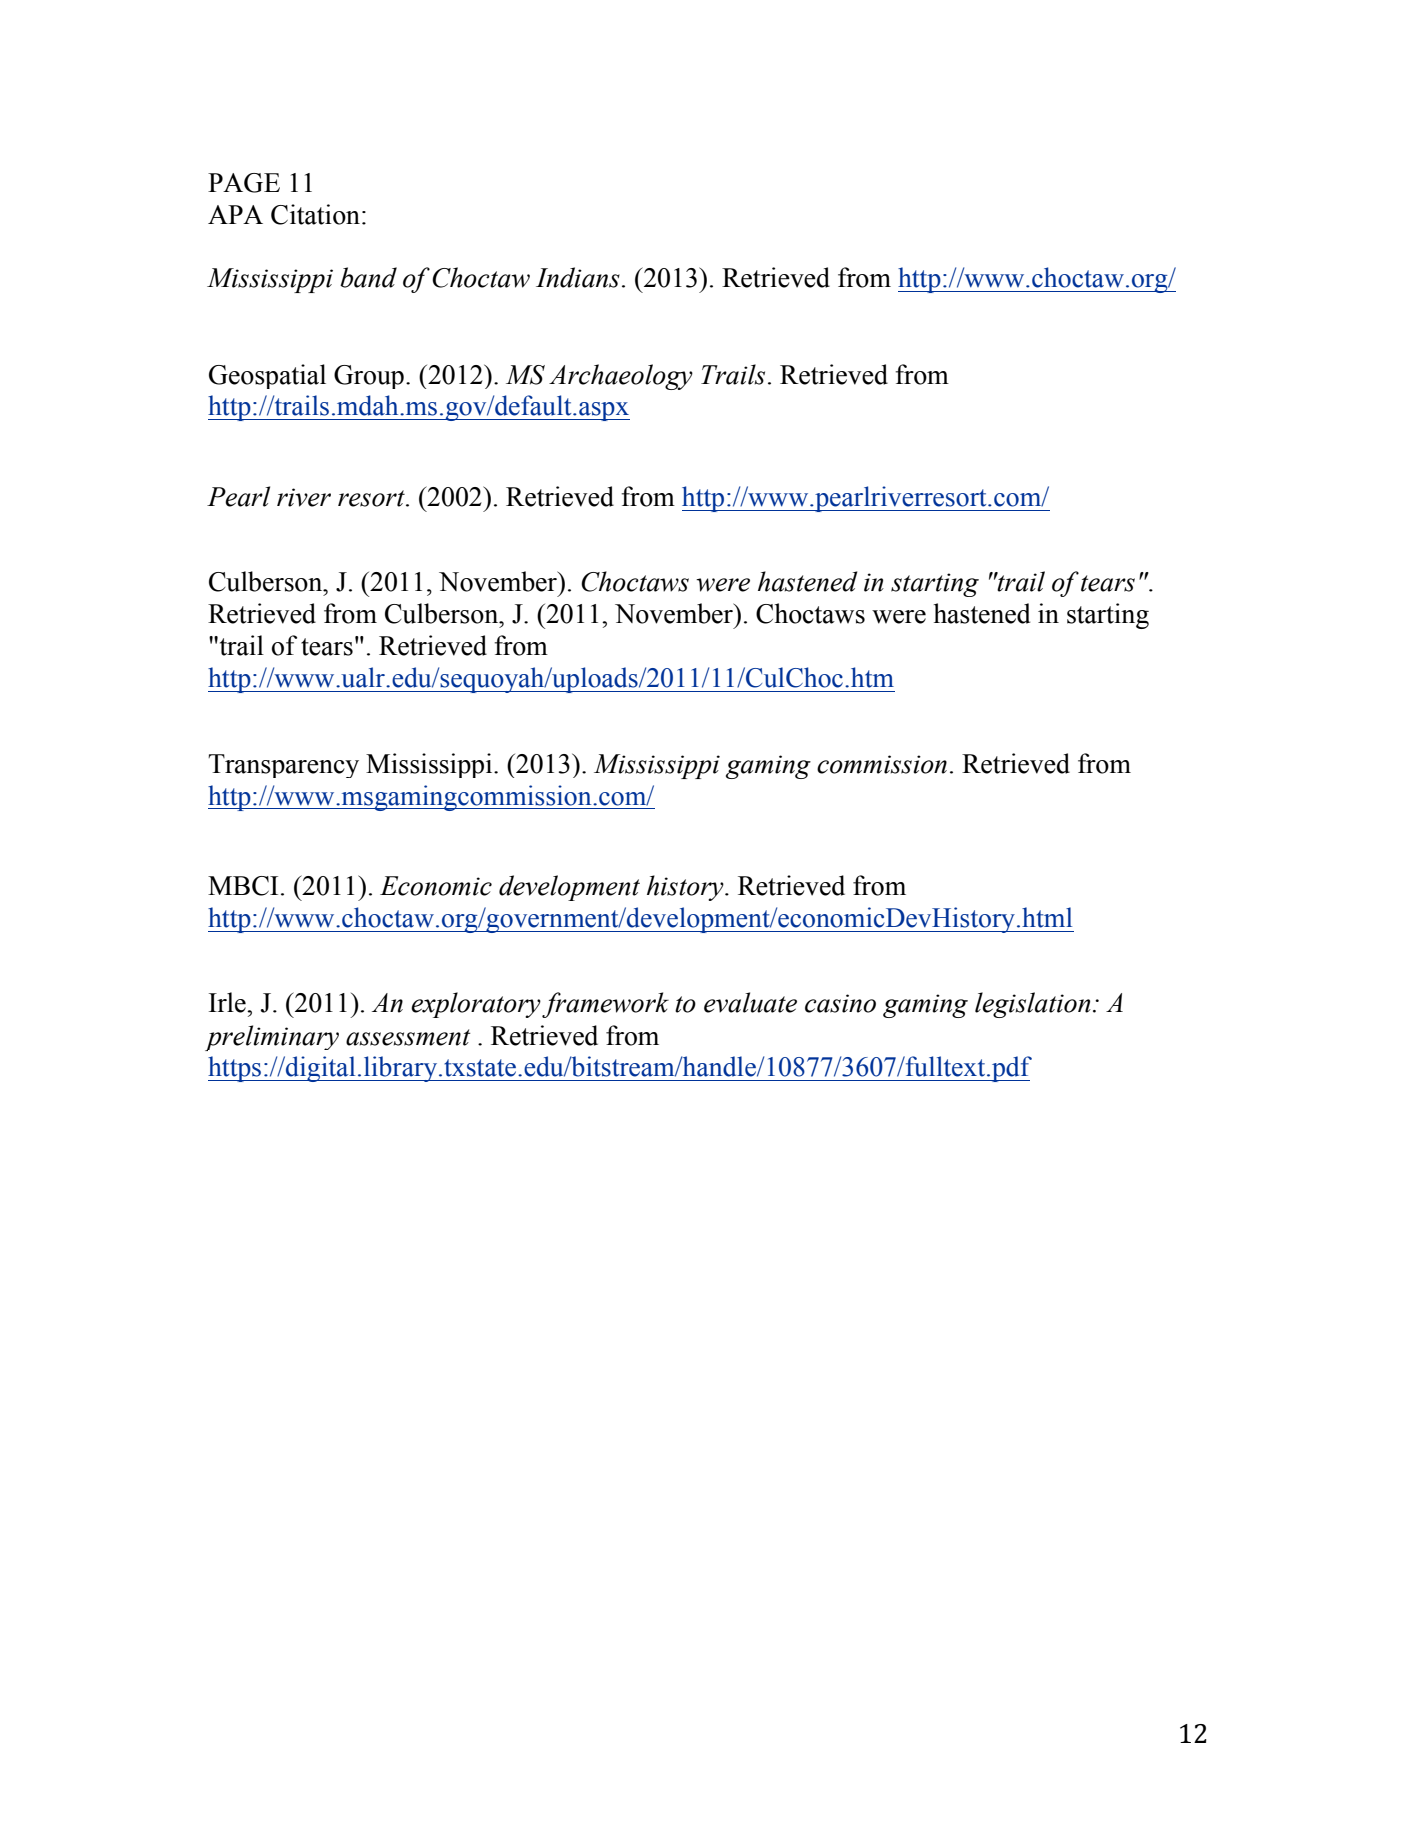 The width and height of the document is (1417, 1833). What do you see at coordinates (605, 1005) in the document?
I see `framework` at bounding box center [605, 1005].
